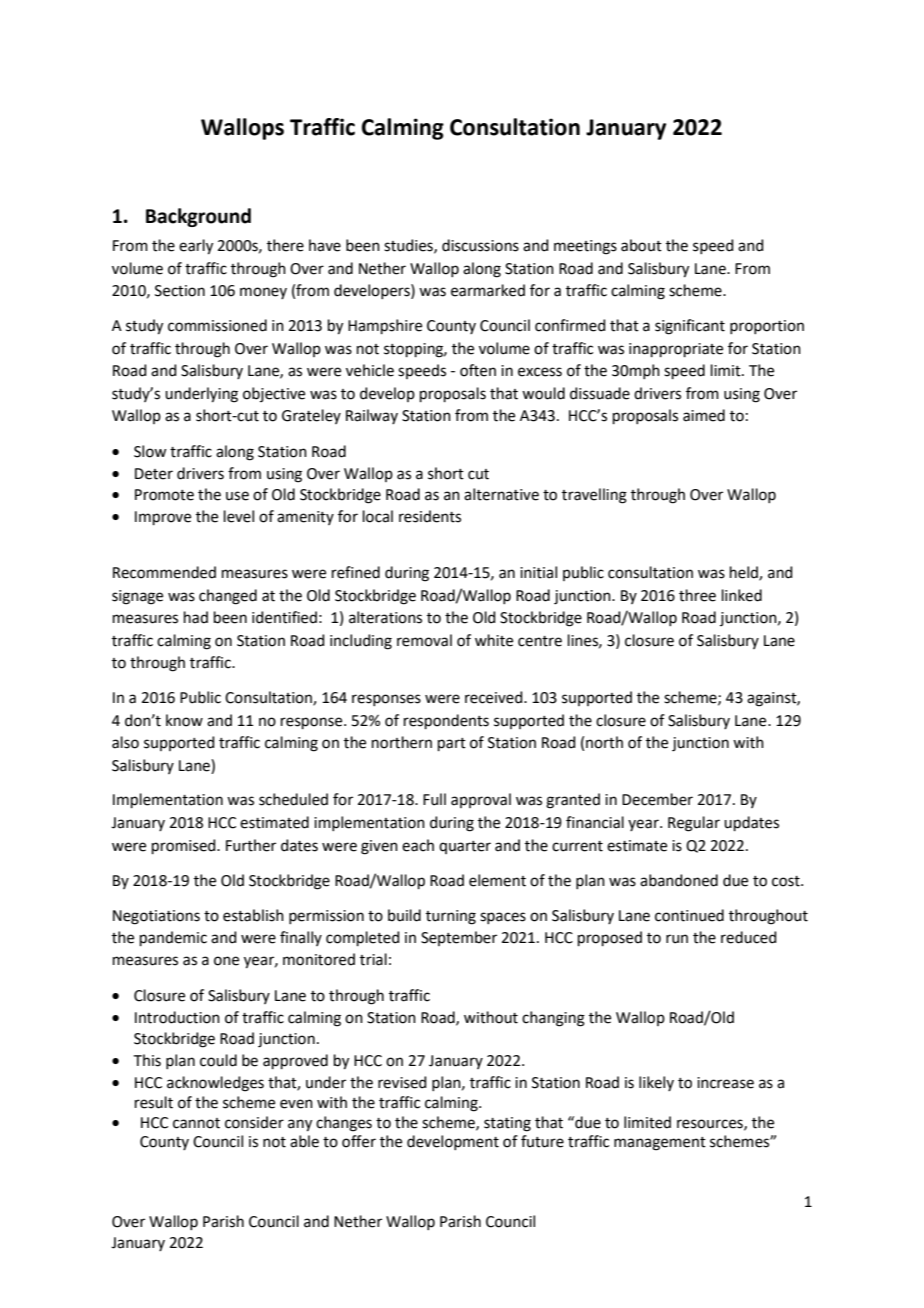 The image size is (924, 1308). Describe the element at coordinates (196, 1123) in the document. I see `cannot` at that location.
